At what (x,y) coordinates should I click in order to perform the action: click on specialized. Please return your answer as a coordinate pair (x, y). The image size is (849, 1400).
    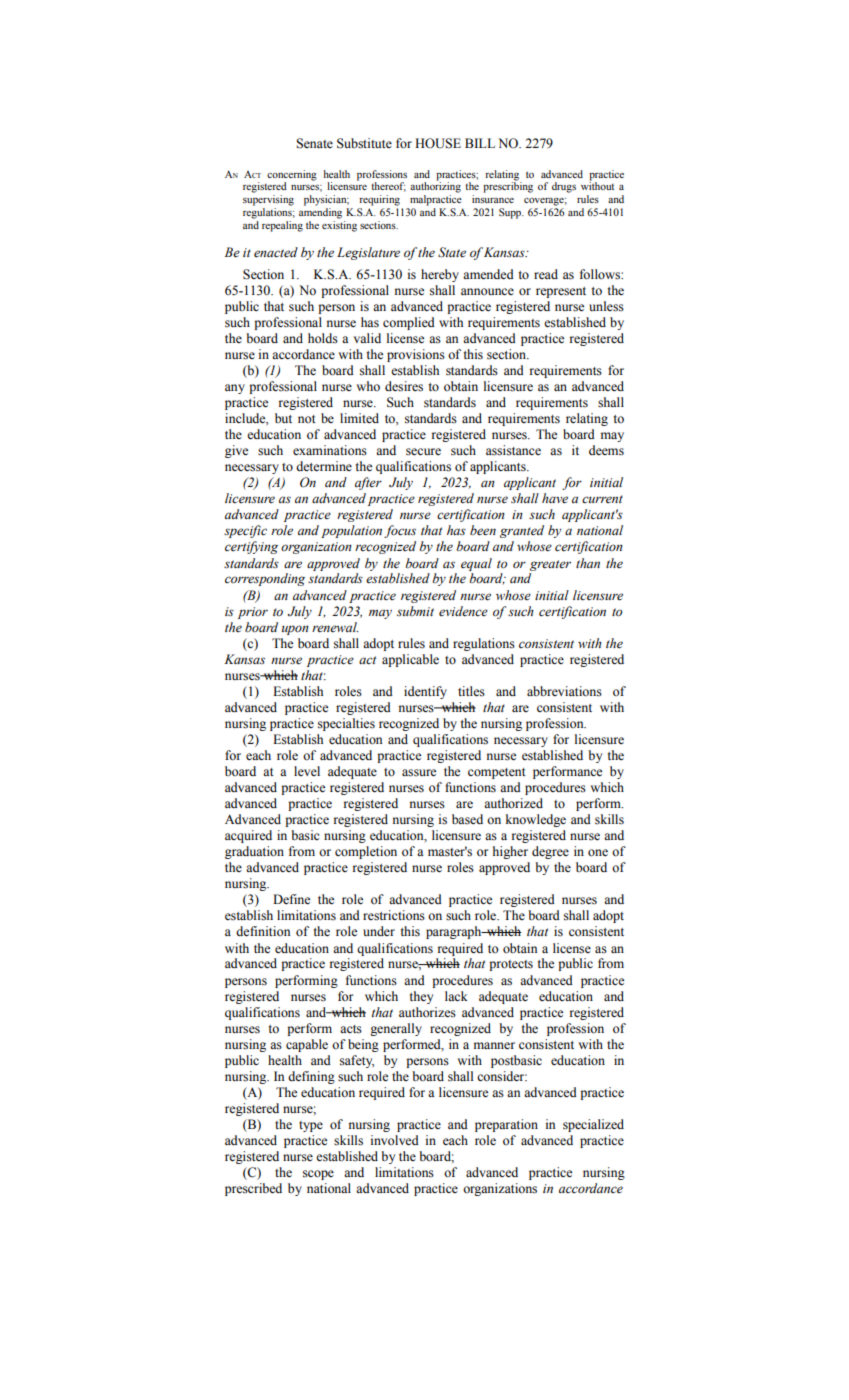
    Looking at the image, I should click on (593, 1125).
